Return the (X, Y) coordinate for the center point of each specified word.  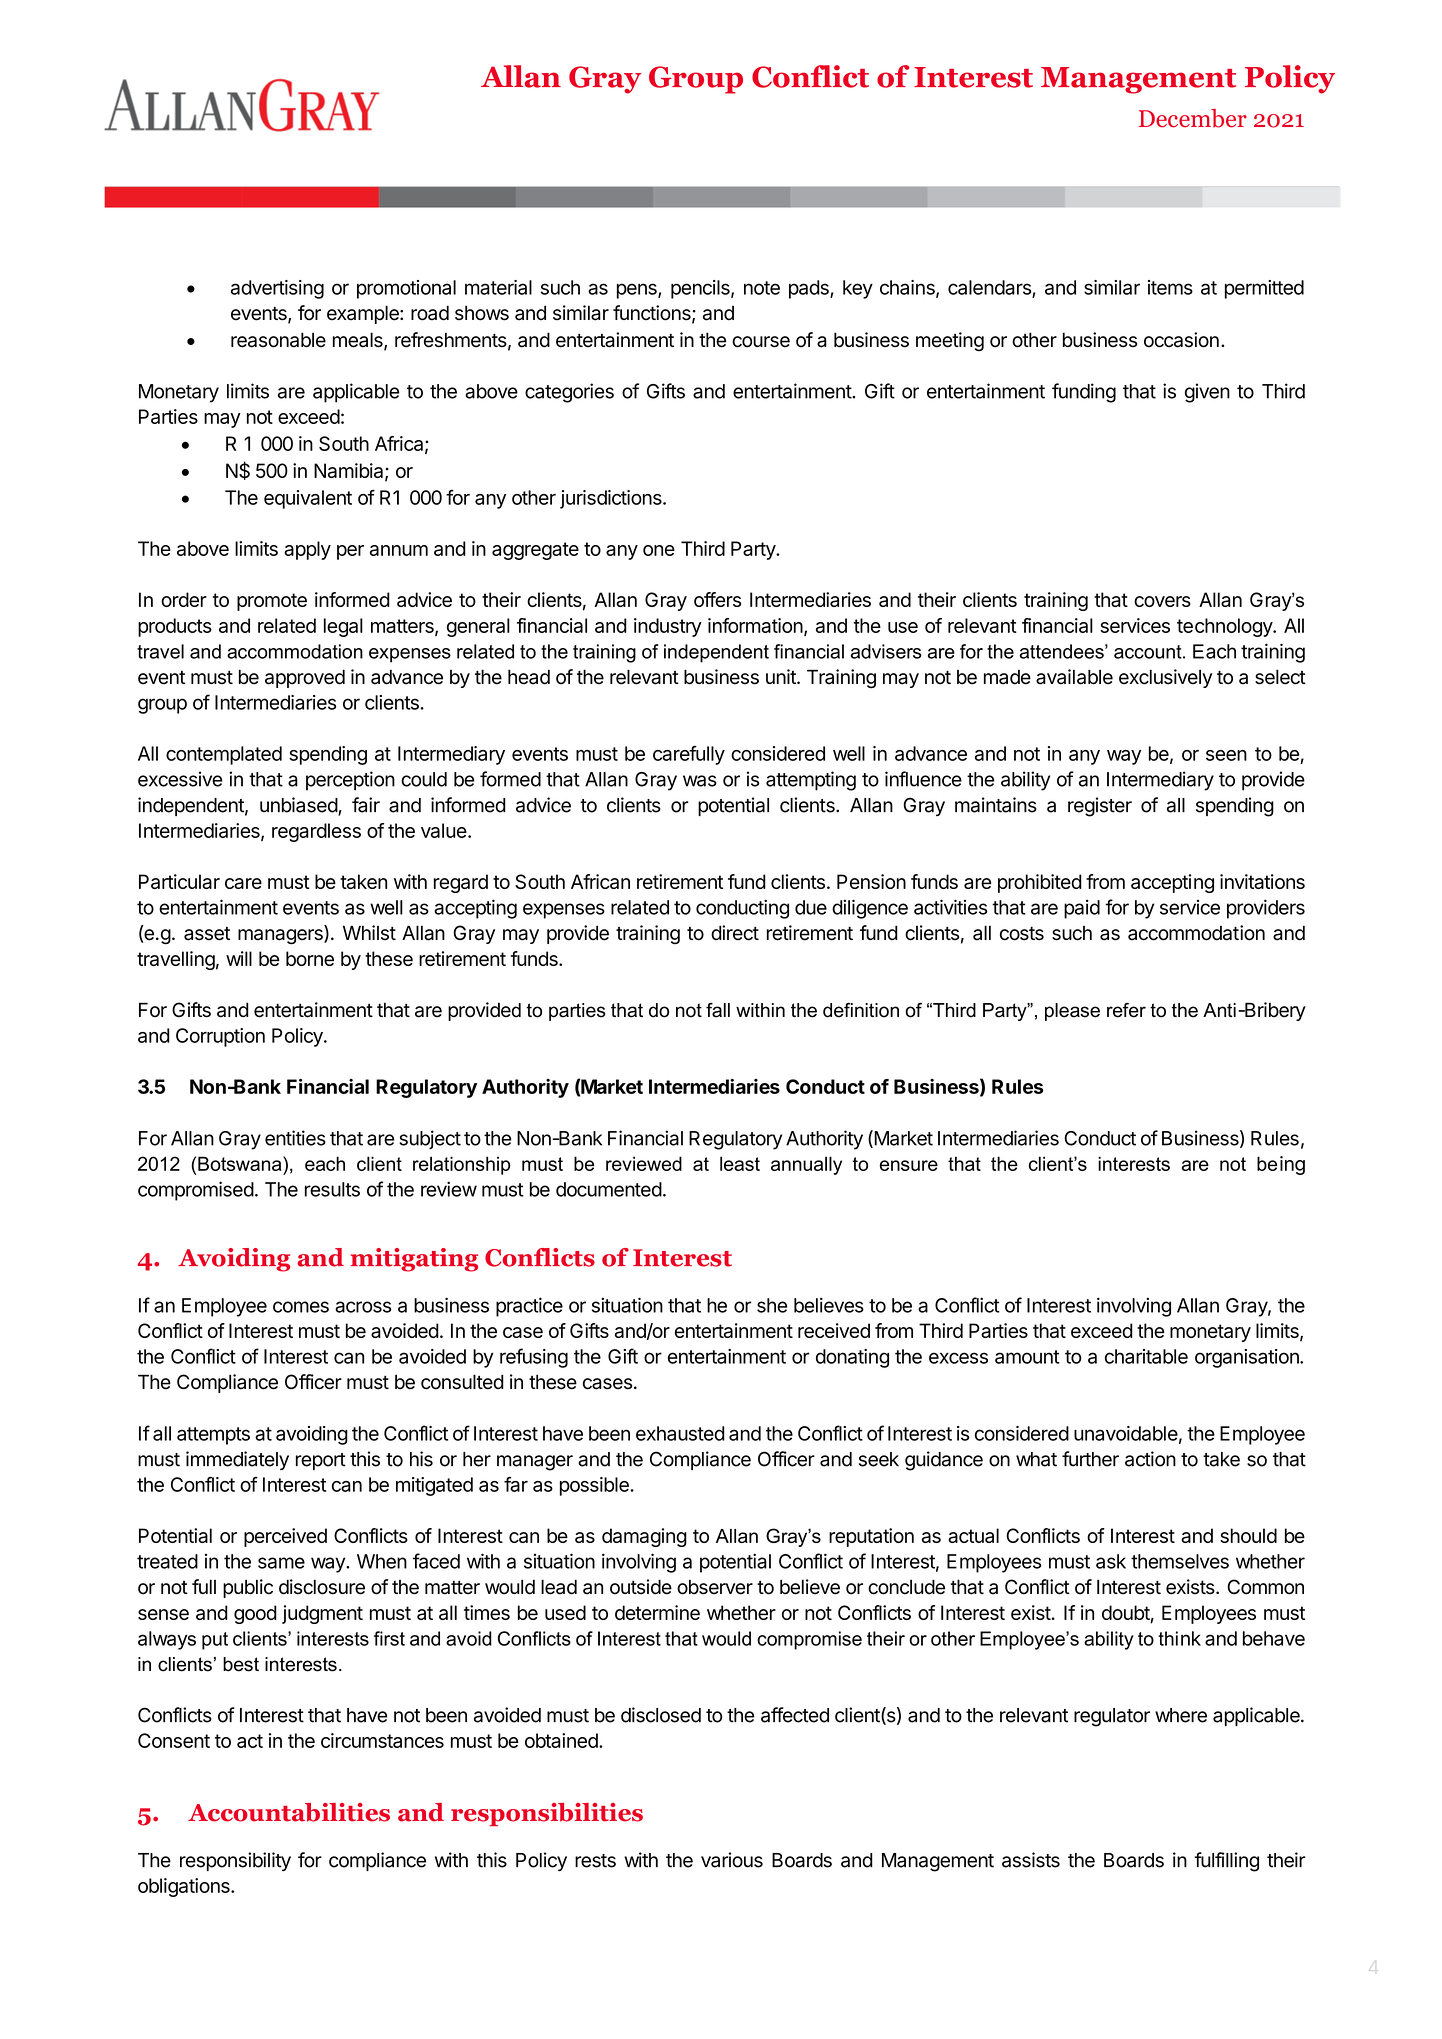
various (732, 1860)
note (762, 288)
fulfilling (1226, 1862)
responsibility (235, 1861)
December (1193, 118)
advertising (277, 289)
